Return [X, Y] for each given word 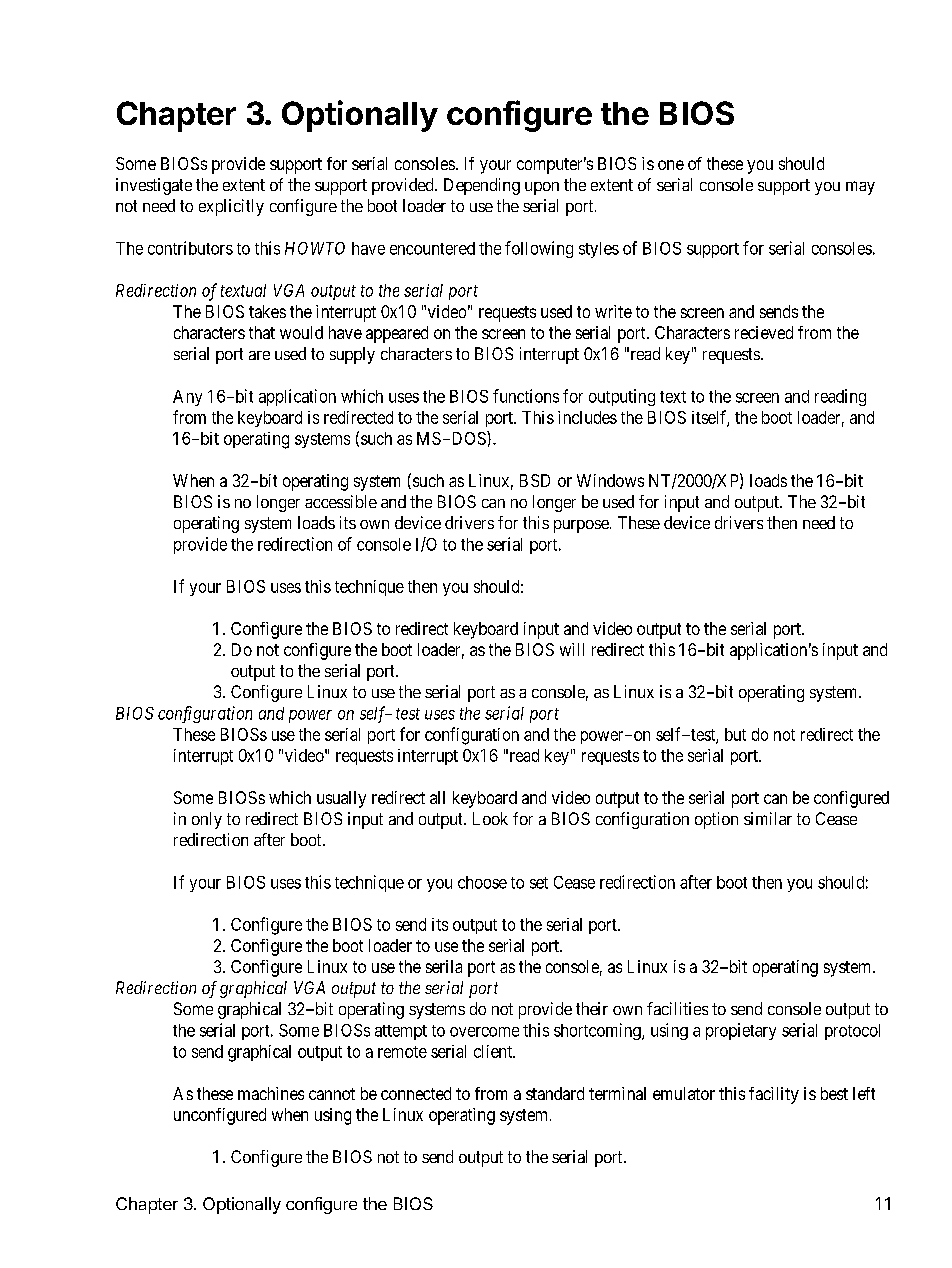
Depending [482, 186]
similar [768, 818]
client [494, 1051]
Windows [610, 480]
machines [271, 1093]
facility [774, 1095]
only [207, 820]
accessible [341, 501]
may [860, 188]
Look [490, 818]
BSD [535, 480]
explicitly [231, 207]
